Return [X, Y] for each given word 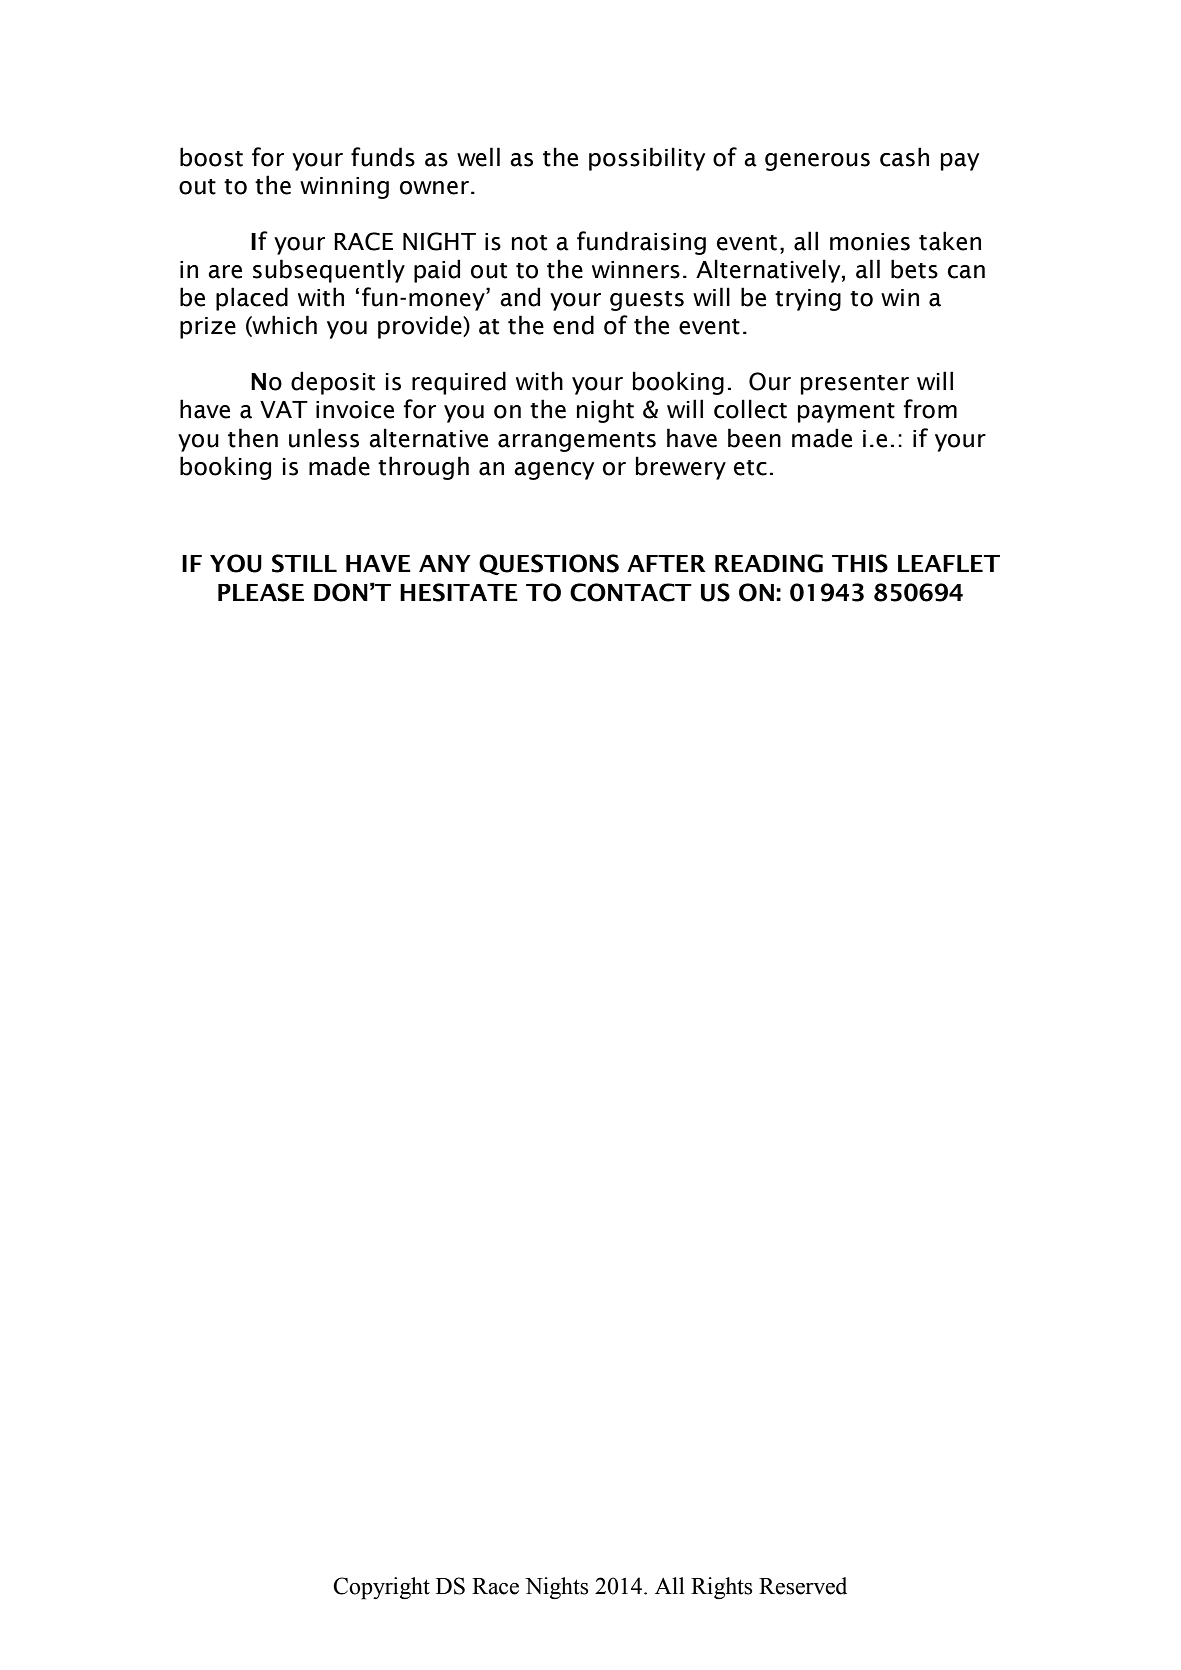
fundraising [641, 243]
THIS [860, 563]
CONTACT [631, 592]
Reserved [803, 1586]
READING [769, 563]
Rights [721, 1588]
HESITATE [459, 592]
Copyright [381, 1588]
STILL [304, 563]
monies [870, 242]
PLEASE [261, 592]
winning [344, 188]
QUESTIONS [549, 565]
